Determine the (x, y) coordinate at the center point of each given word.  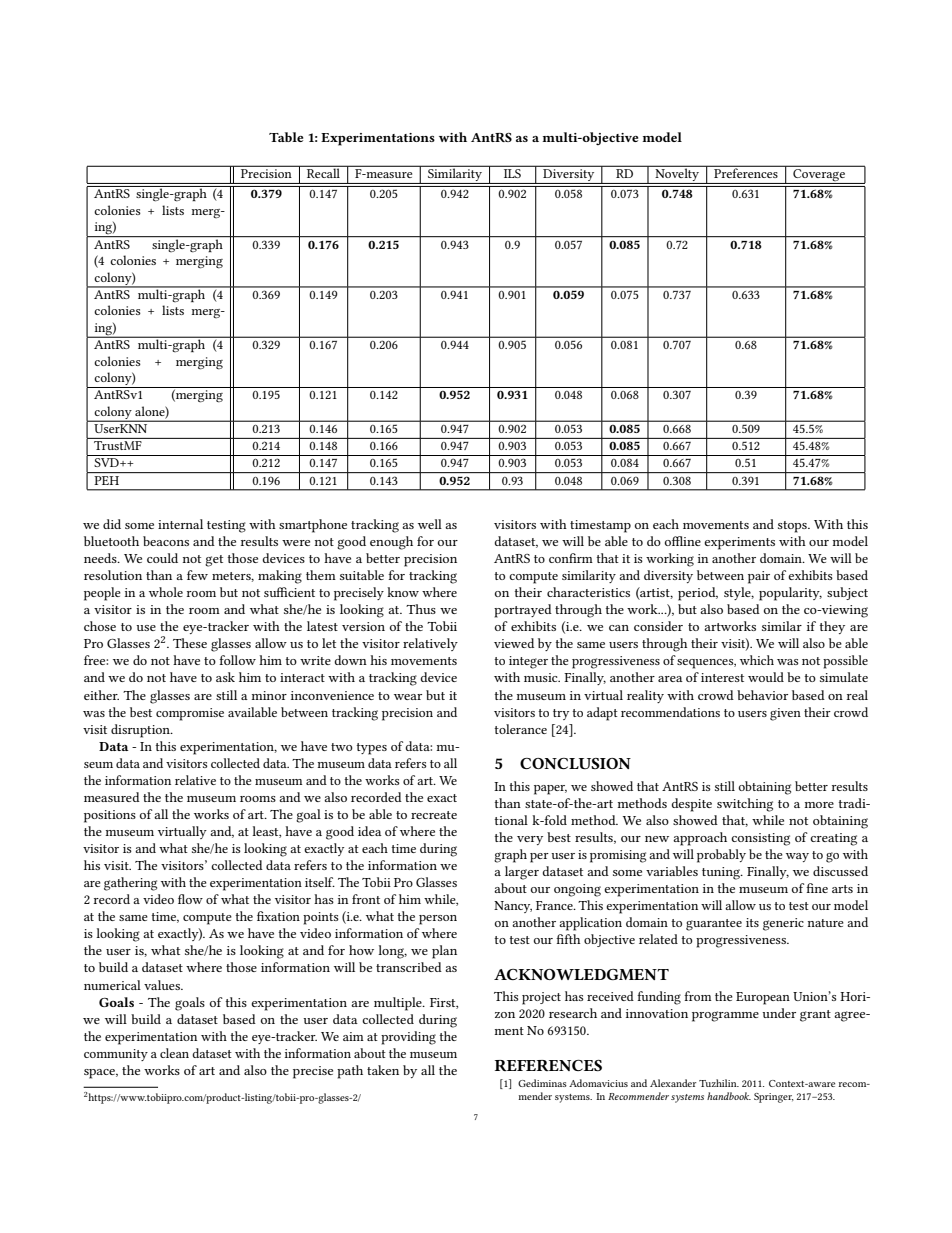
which (757, 660)
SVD (107, 462)
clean (174, 1053)
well (430, 524)
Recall (323, 172)
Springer (773, 1098)
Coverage (819, 176)
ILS (512, 173)
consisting (760, 839)
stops (793, 527)
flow (190, 899)
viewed (514, 643)
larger (522, 873)
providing (408, 1038)
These (190, 643)
